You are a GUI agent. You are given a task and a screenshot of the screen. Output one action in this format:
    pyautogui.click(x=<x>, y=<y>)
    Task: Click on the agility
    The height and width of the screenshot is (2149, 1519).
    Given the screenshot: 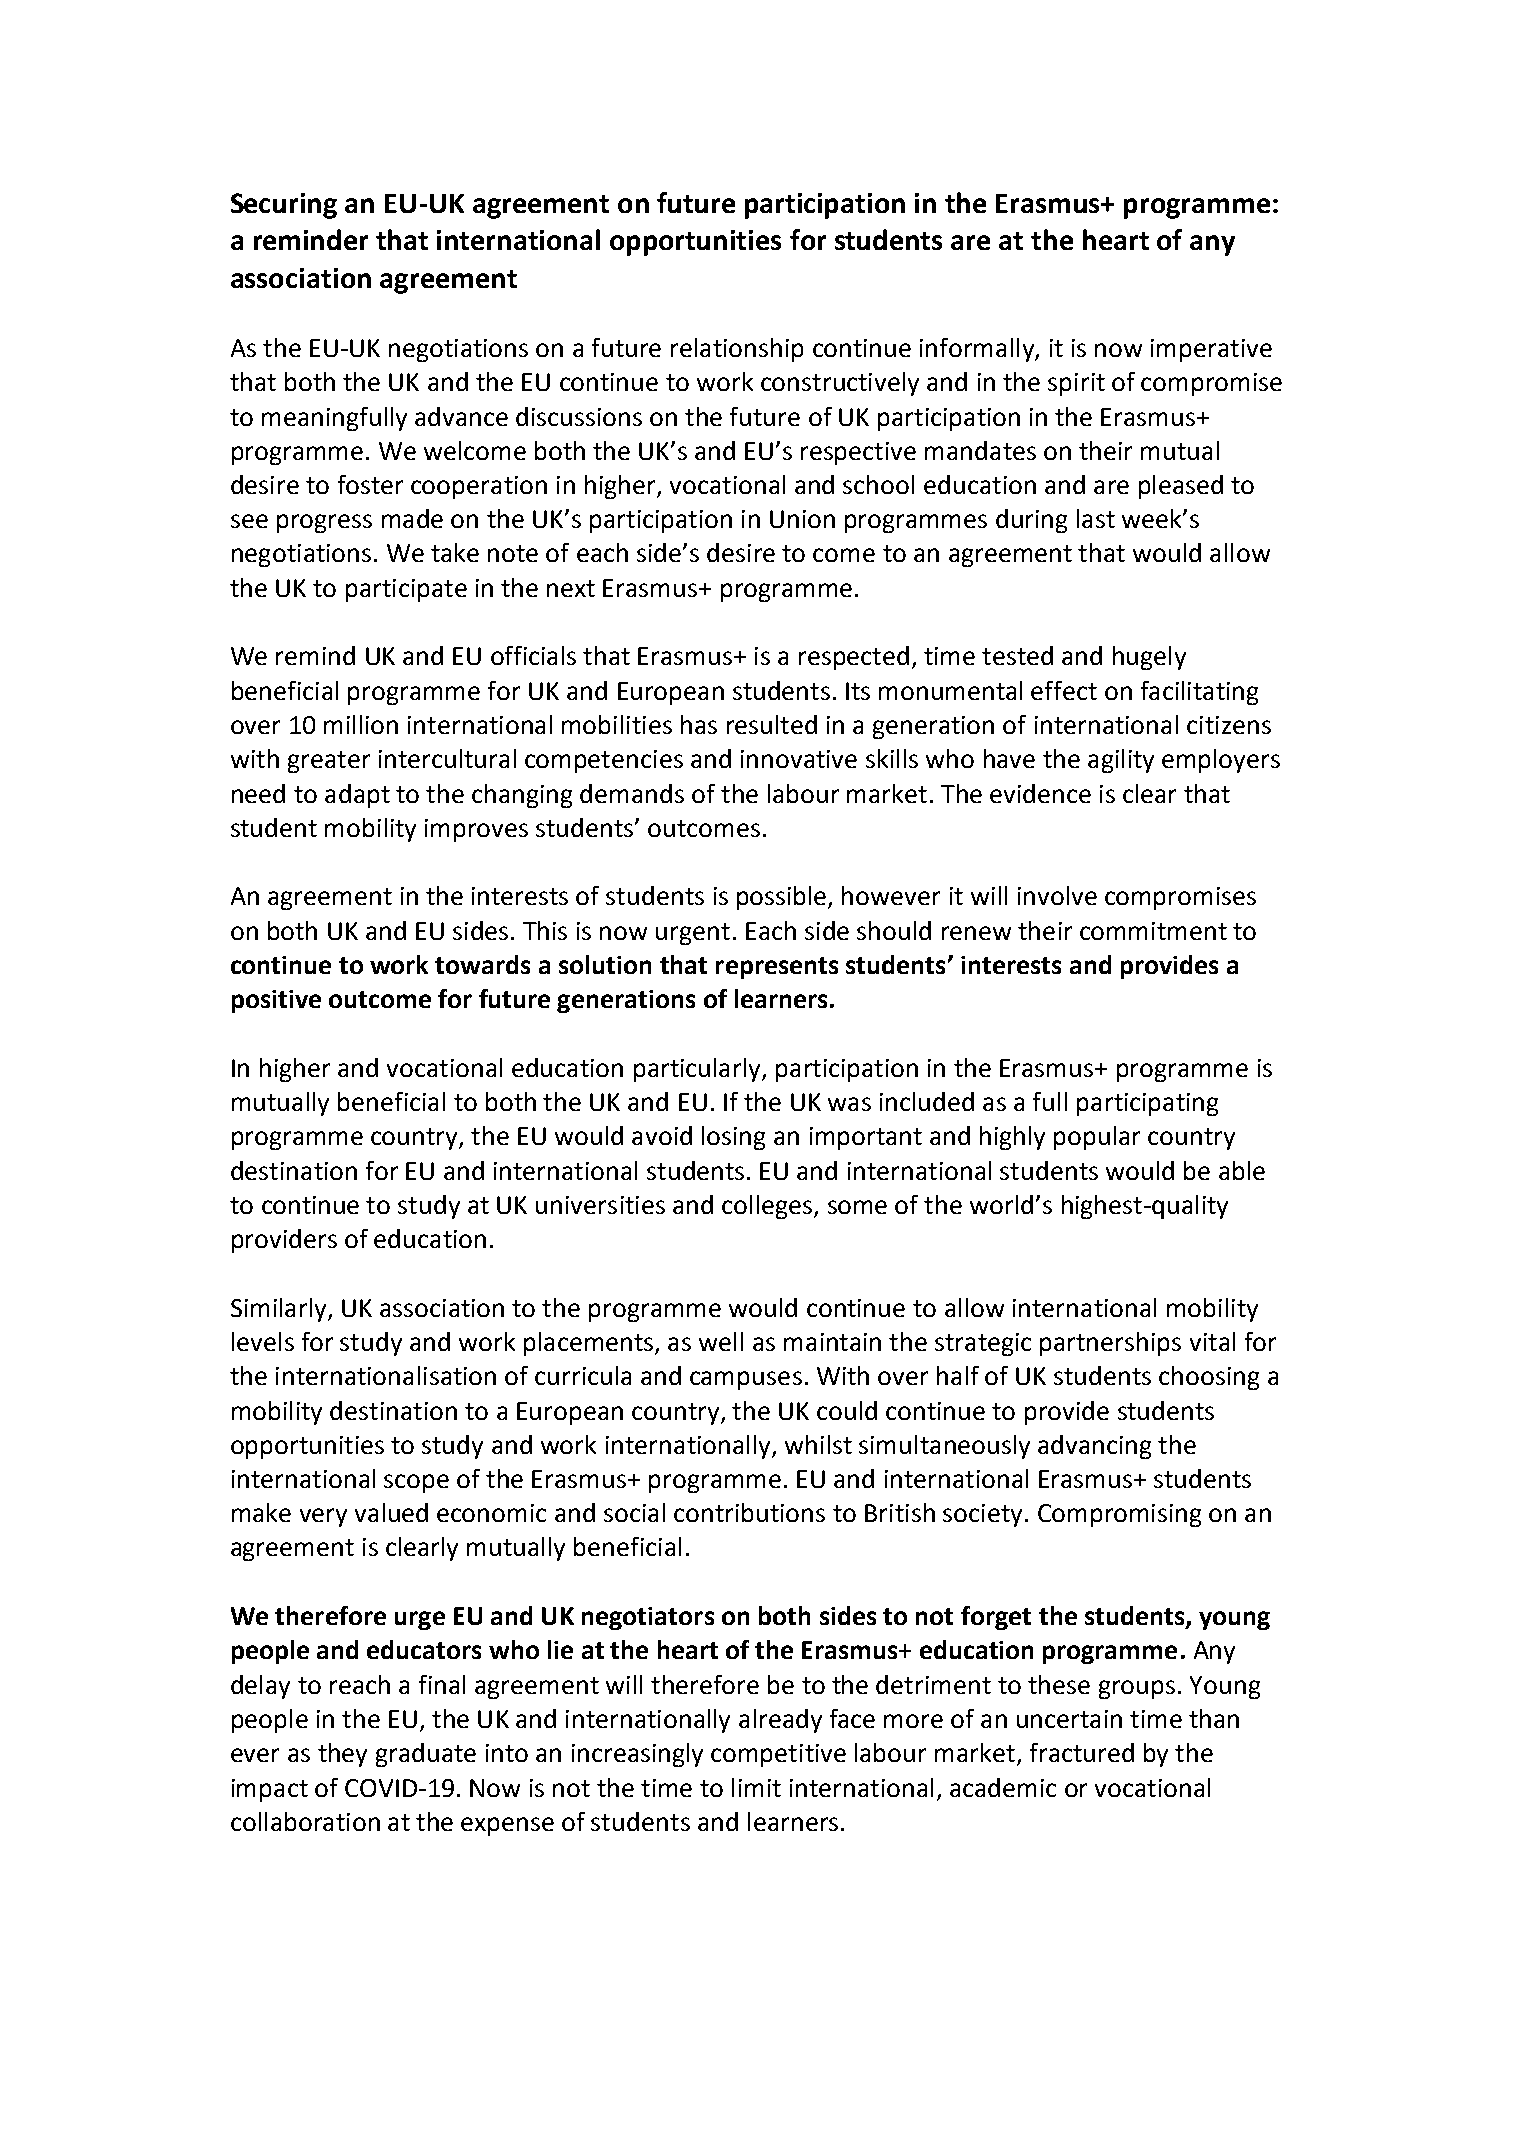 What is the action you would take?
    pyautogui.click(x=1121, y=761)
